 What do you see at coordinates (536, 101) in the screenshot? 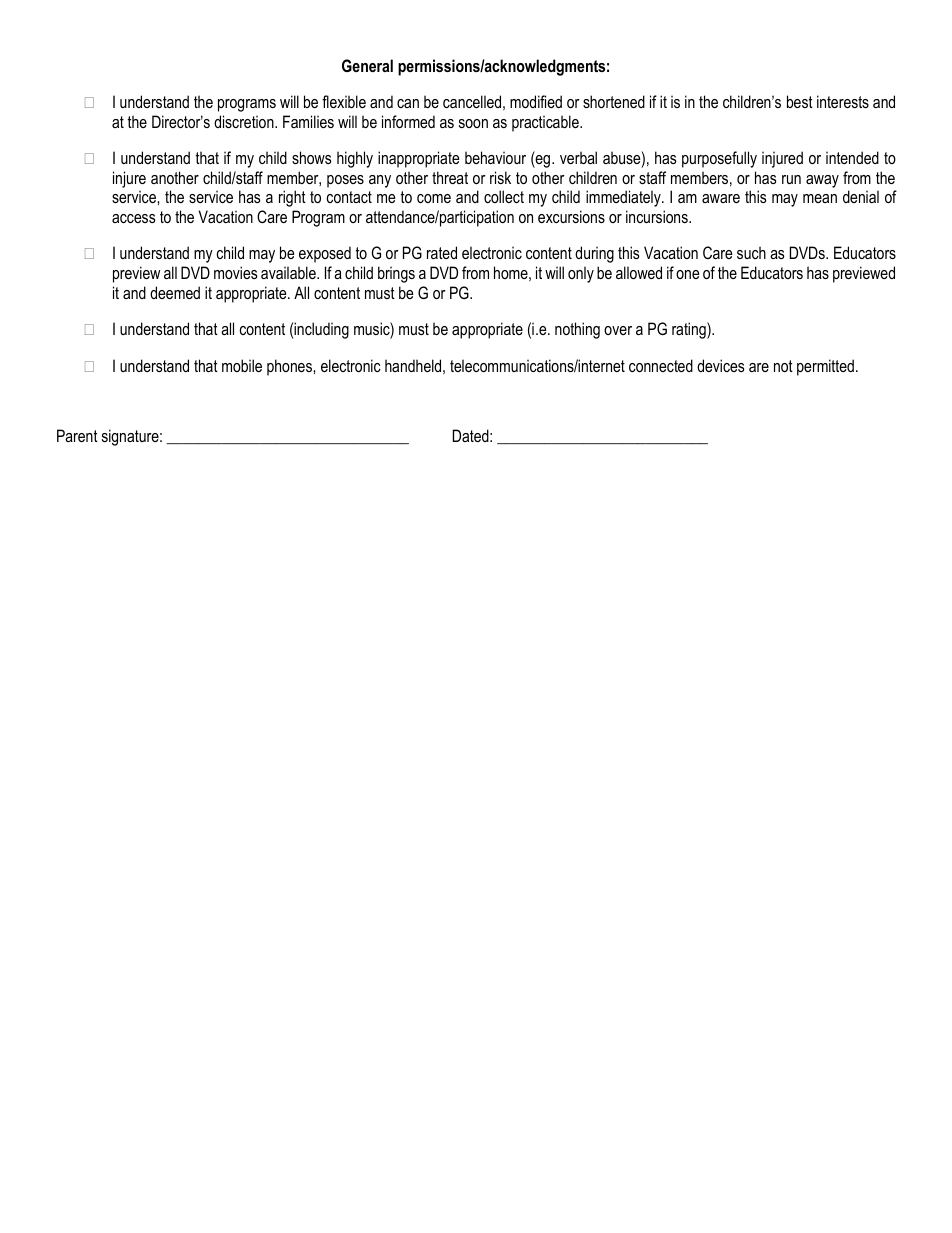
I see `modified` at bounding box center [536, 101].
